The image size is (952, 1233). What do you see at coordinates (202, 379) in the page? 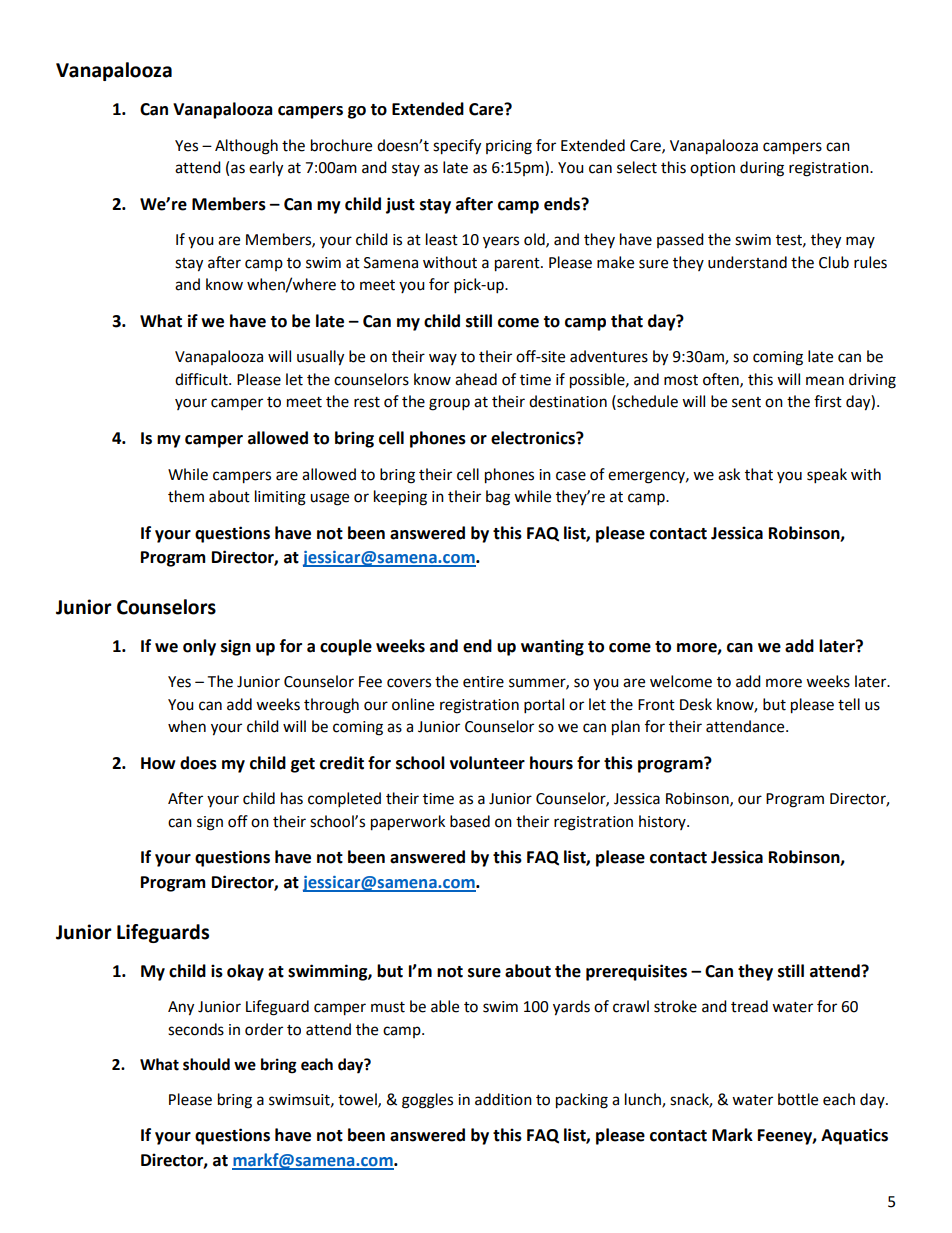
I see `difficult` at bounding box center [202, 379].
